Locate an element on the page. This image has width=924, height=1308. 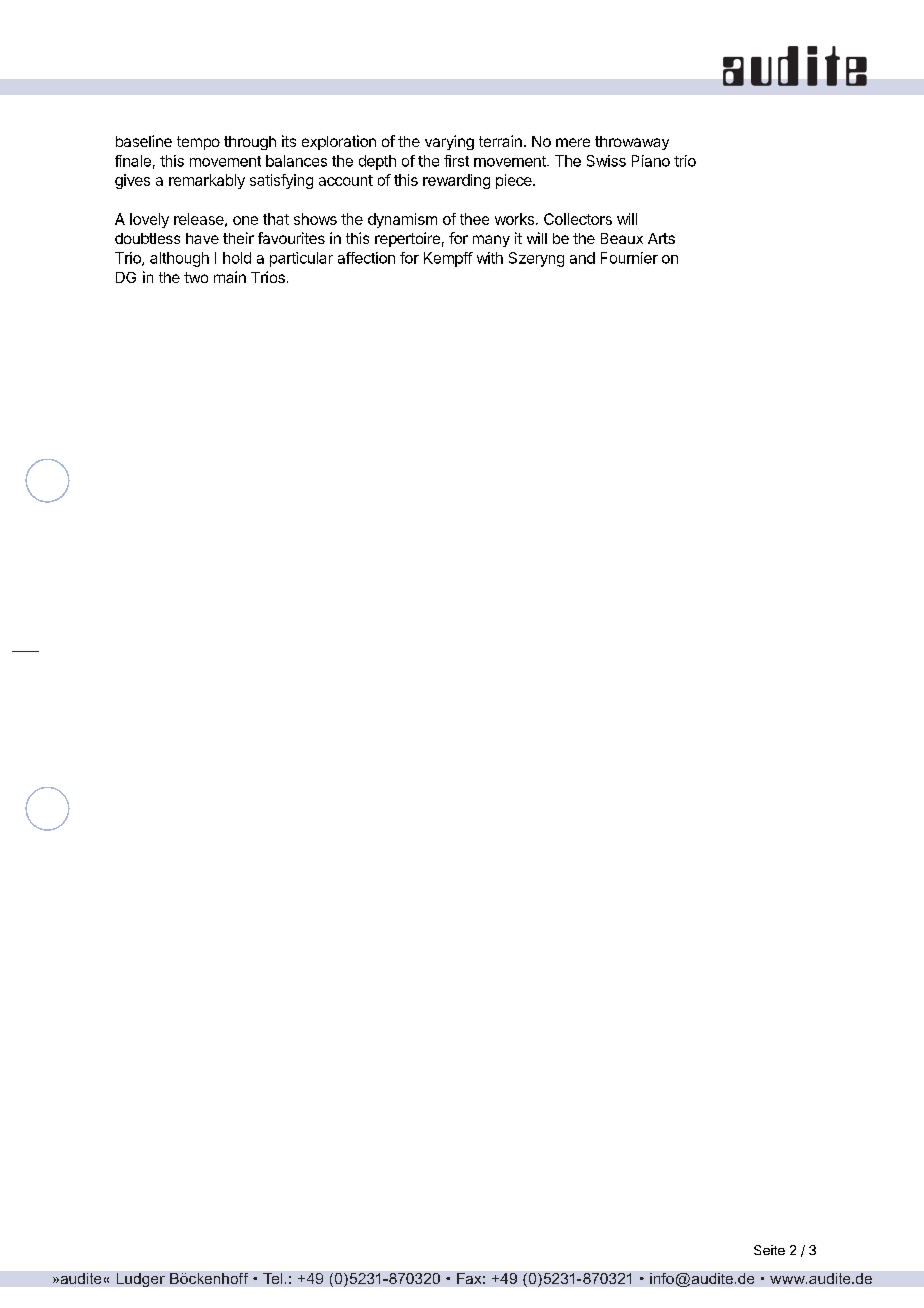
two is located at coordinates (196, 277).
